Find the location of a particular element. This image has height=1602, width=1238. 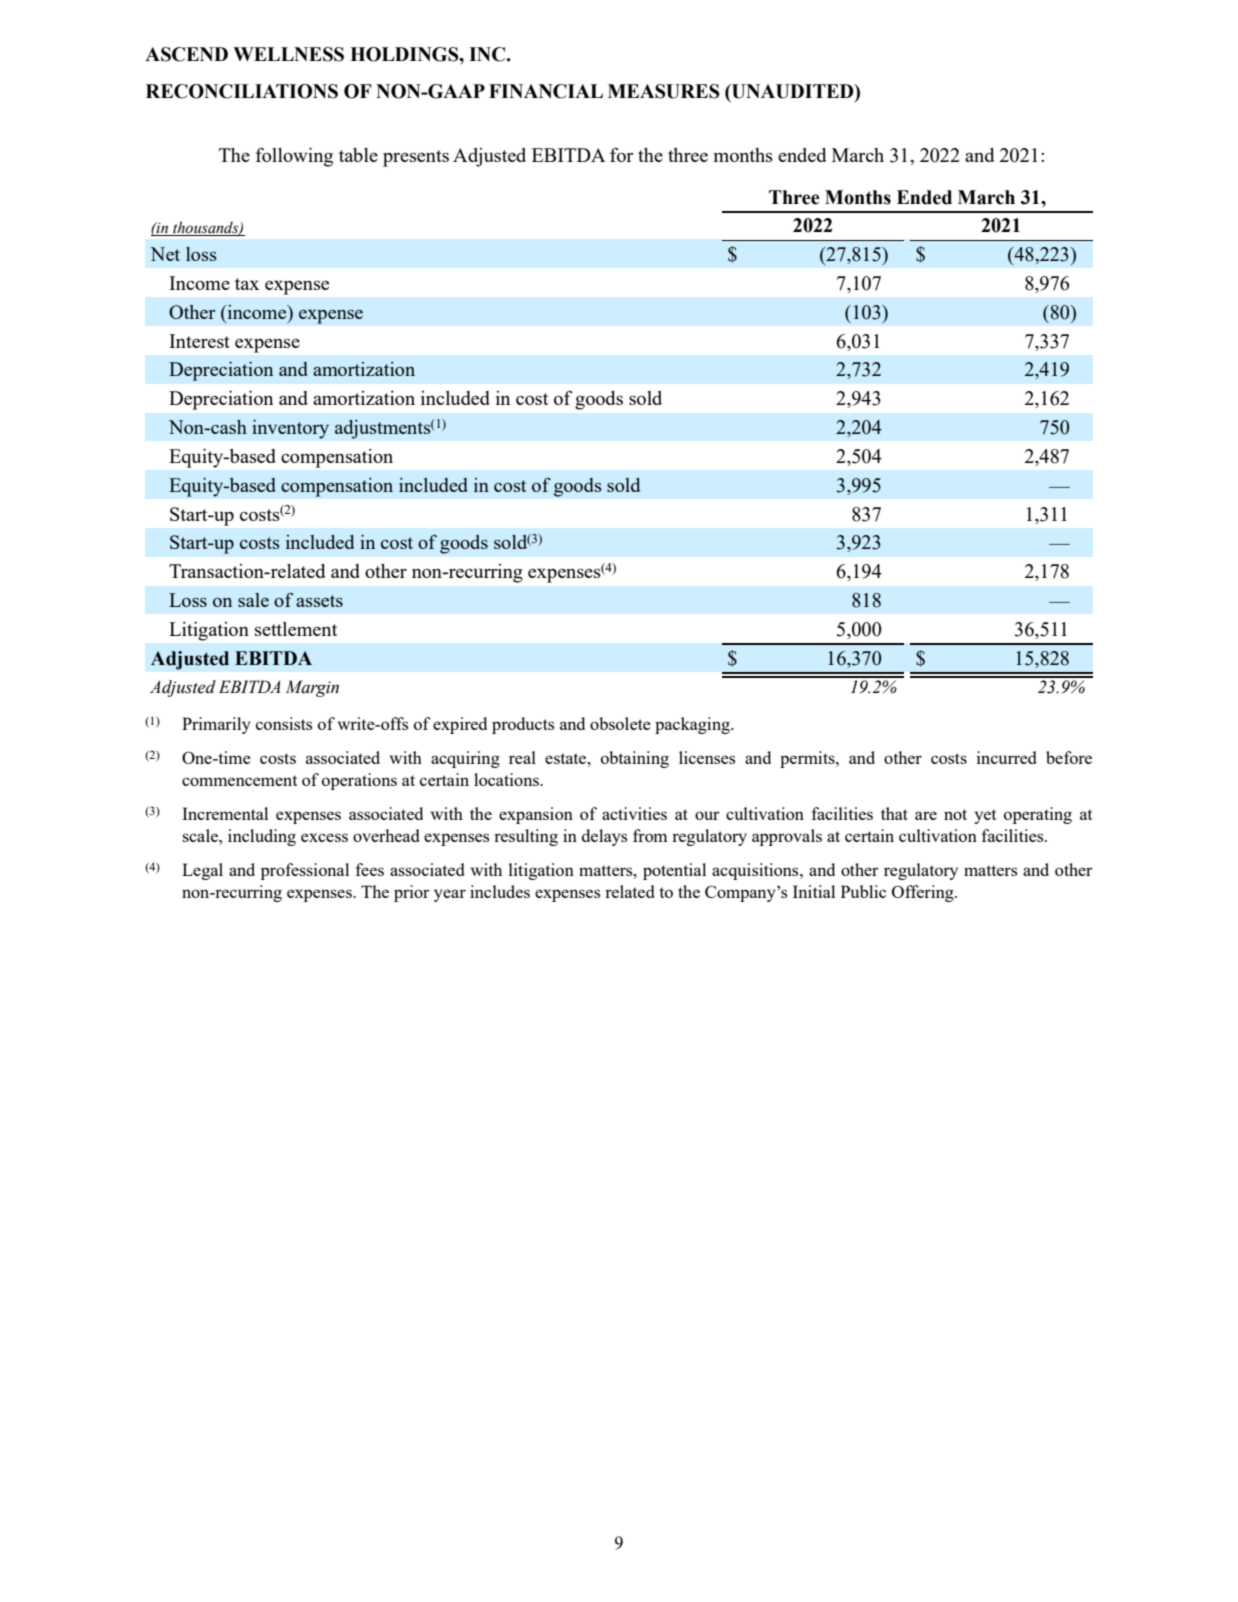

Offering is located at coordinates (924, 893).
